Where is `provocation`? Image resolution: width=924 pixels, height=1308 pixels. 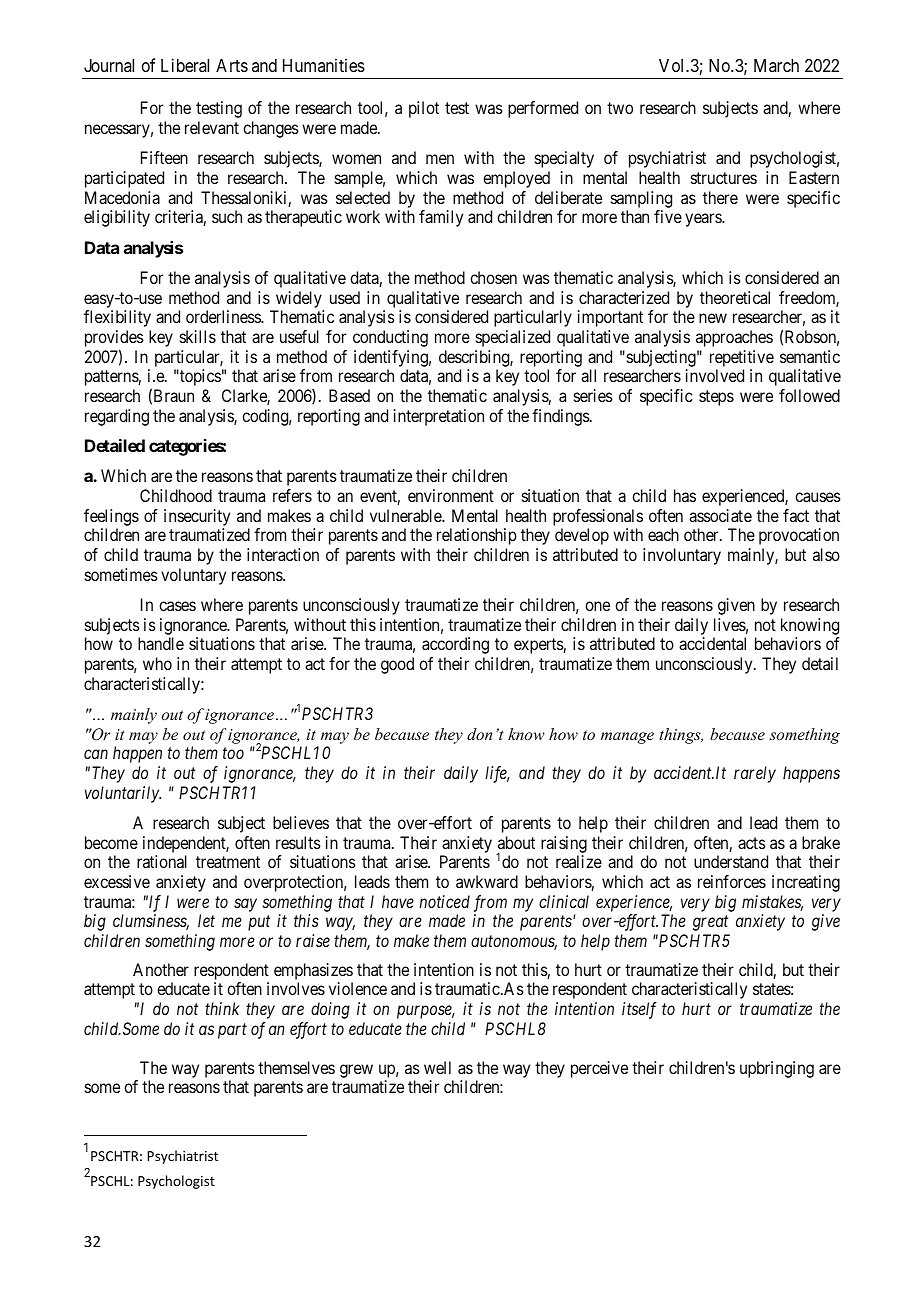
provocation is located at coordinates (799, 536).
